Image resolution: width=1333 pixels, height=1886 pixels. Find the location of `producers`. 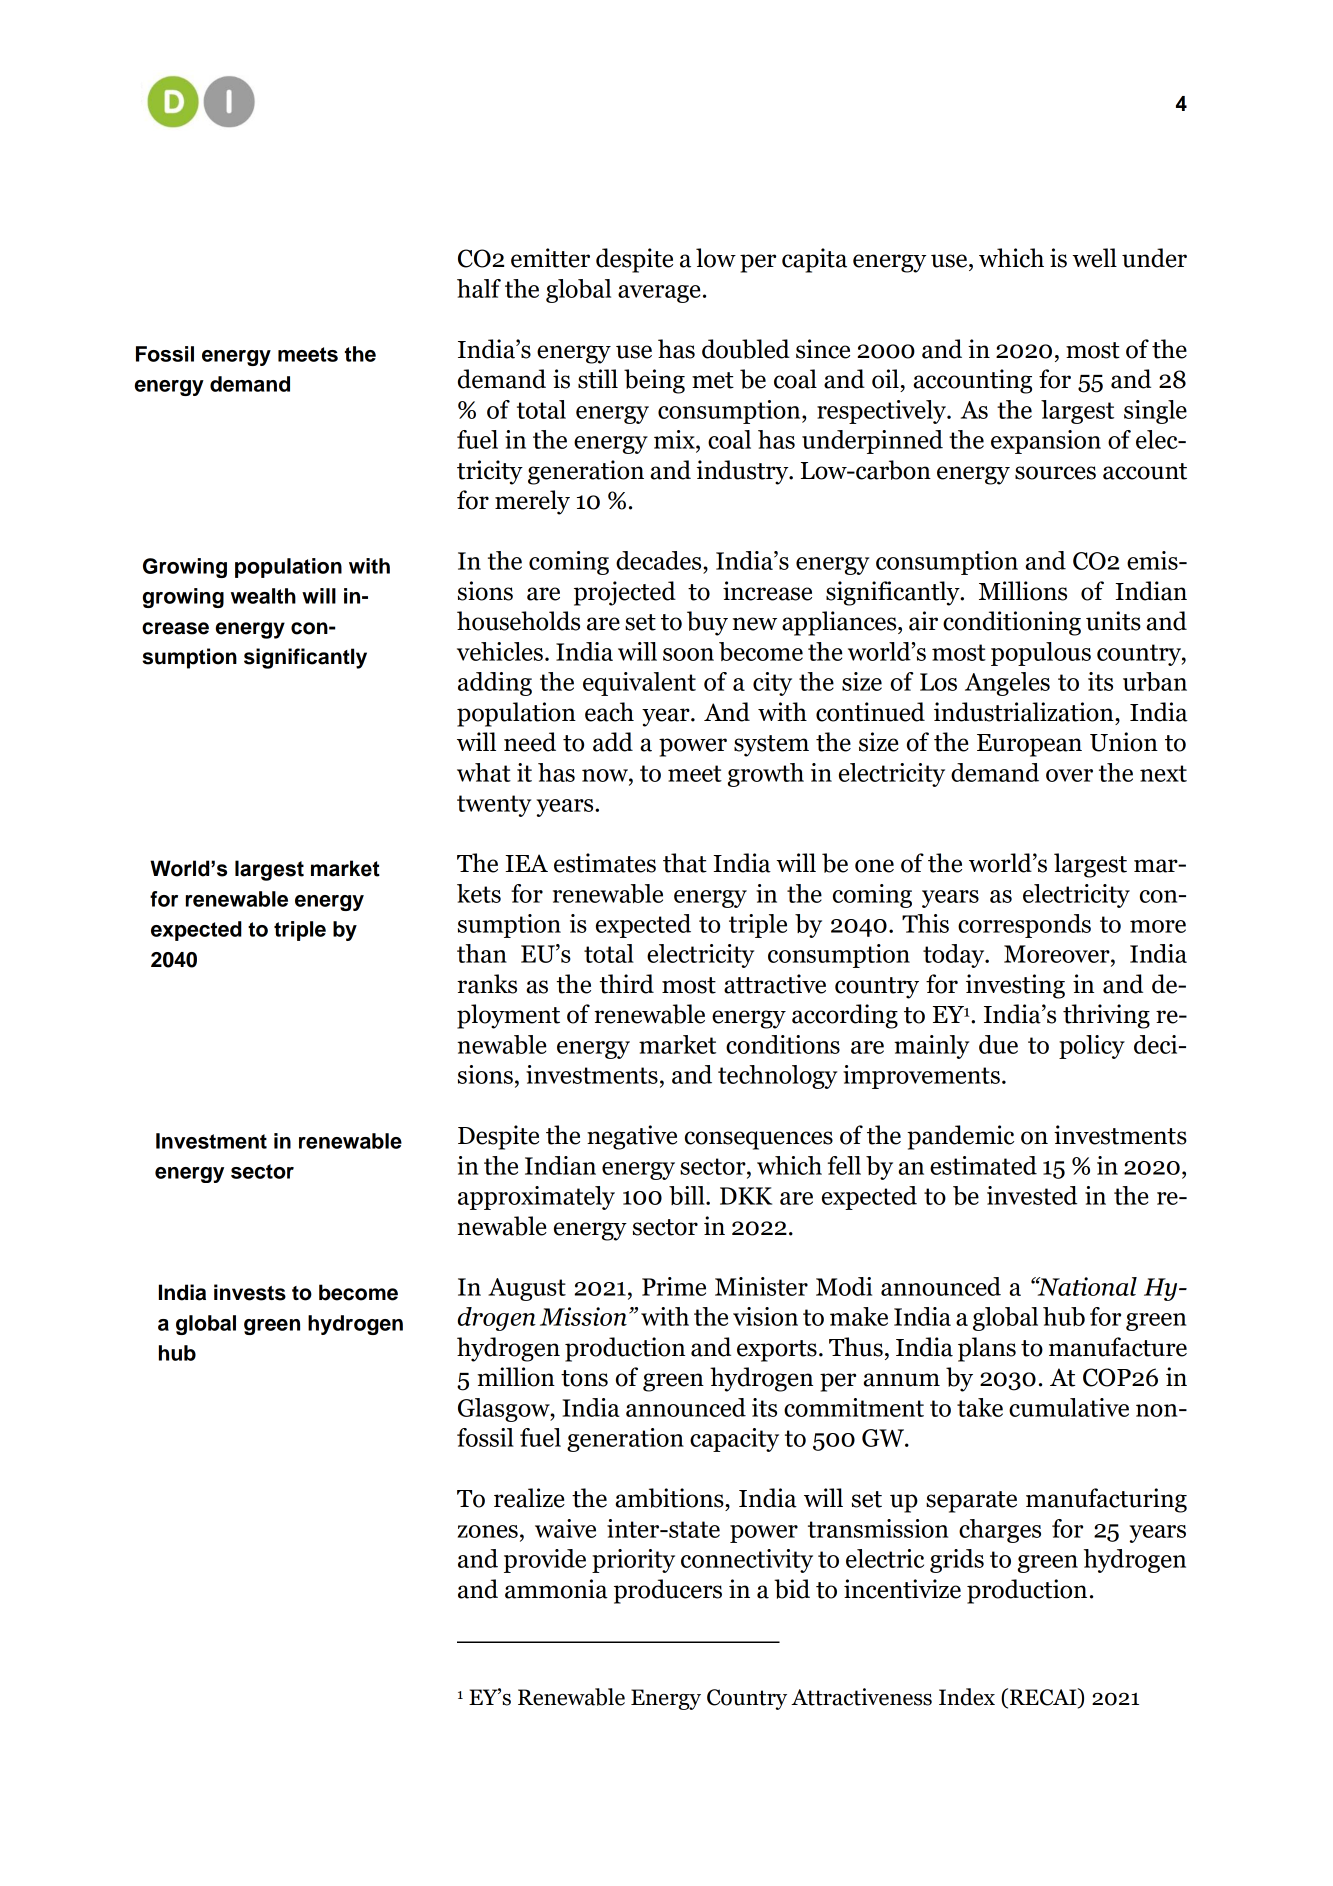

producers is located at coordinates (668, 1591).
